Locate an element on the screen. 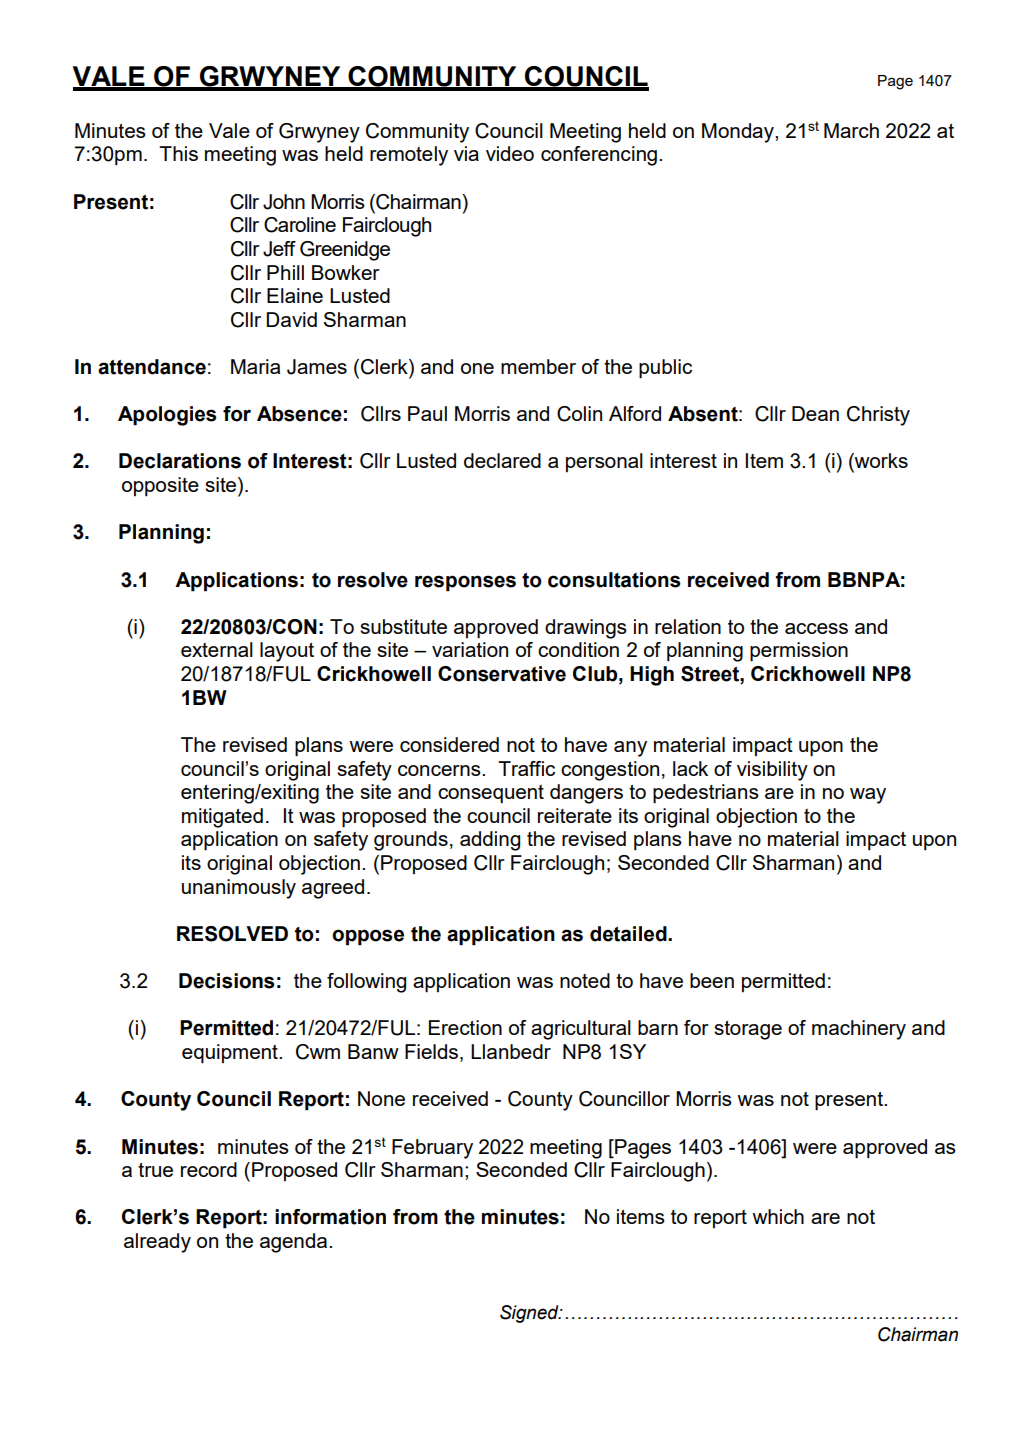 This screenshot has height=1441, width=1019. external is located at coordinates (217, 649).
